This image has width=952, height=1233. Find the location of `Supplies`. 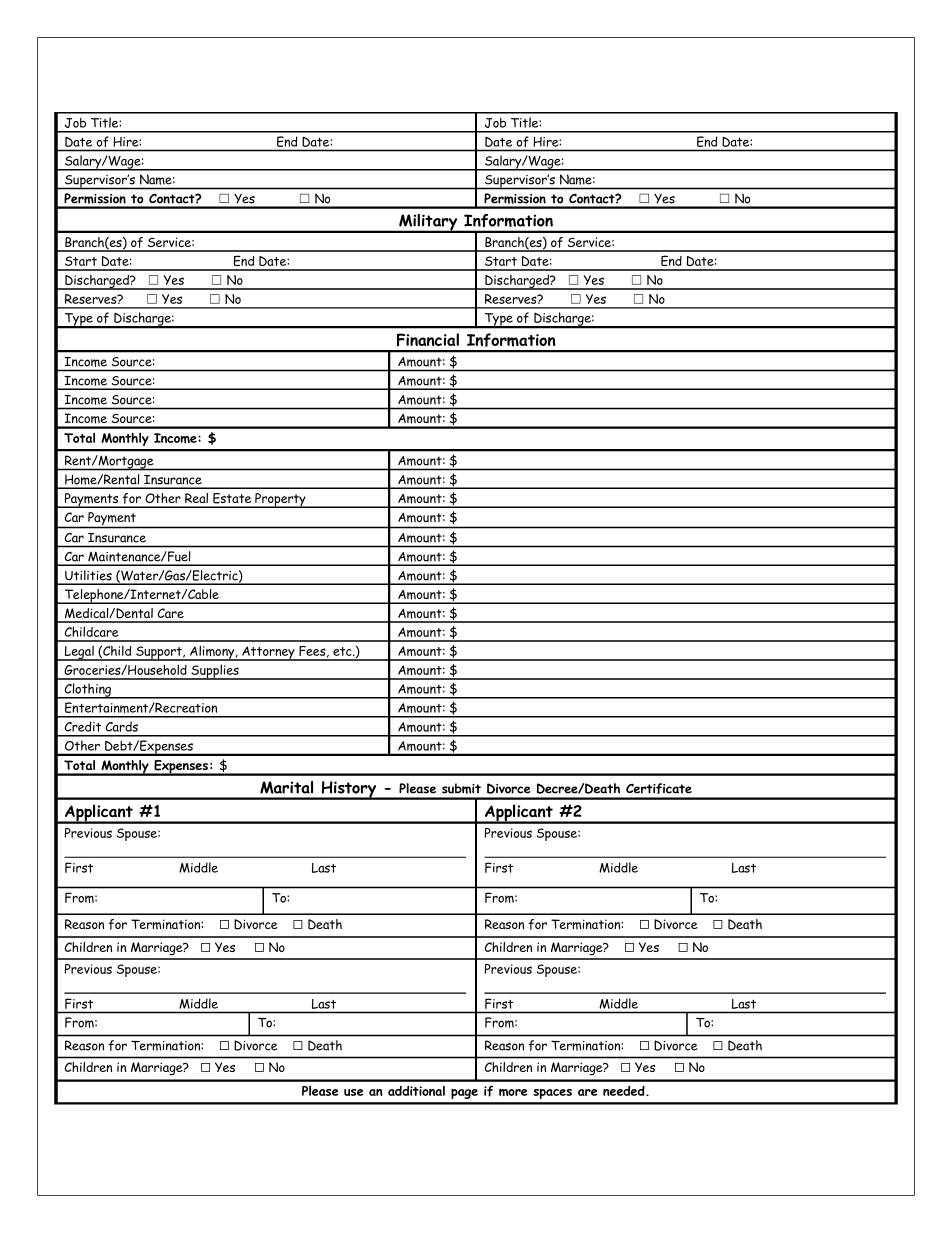

Supplies is located at coordinates (215, 672).
